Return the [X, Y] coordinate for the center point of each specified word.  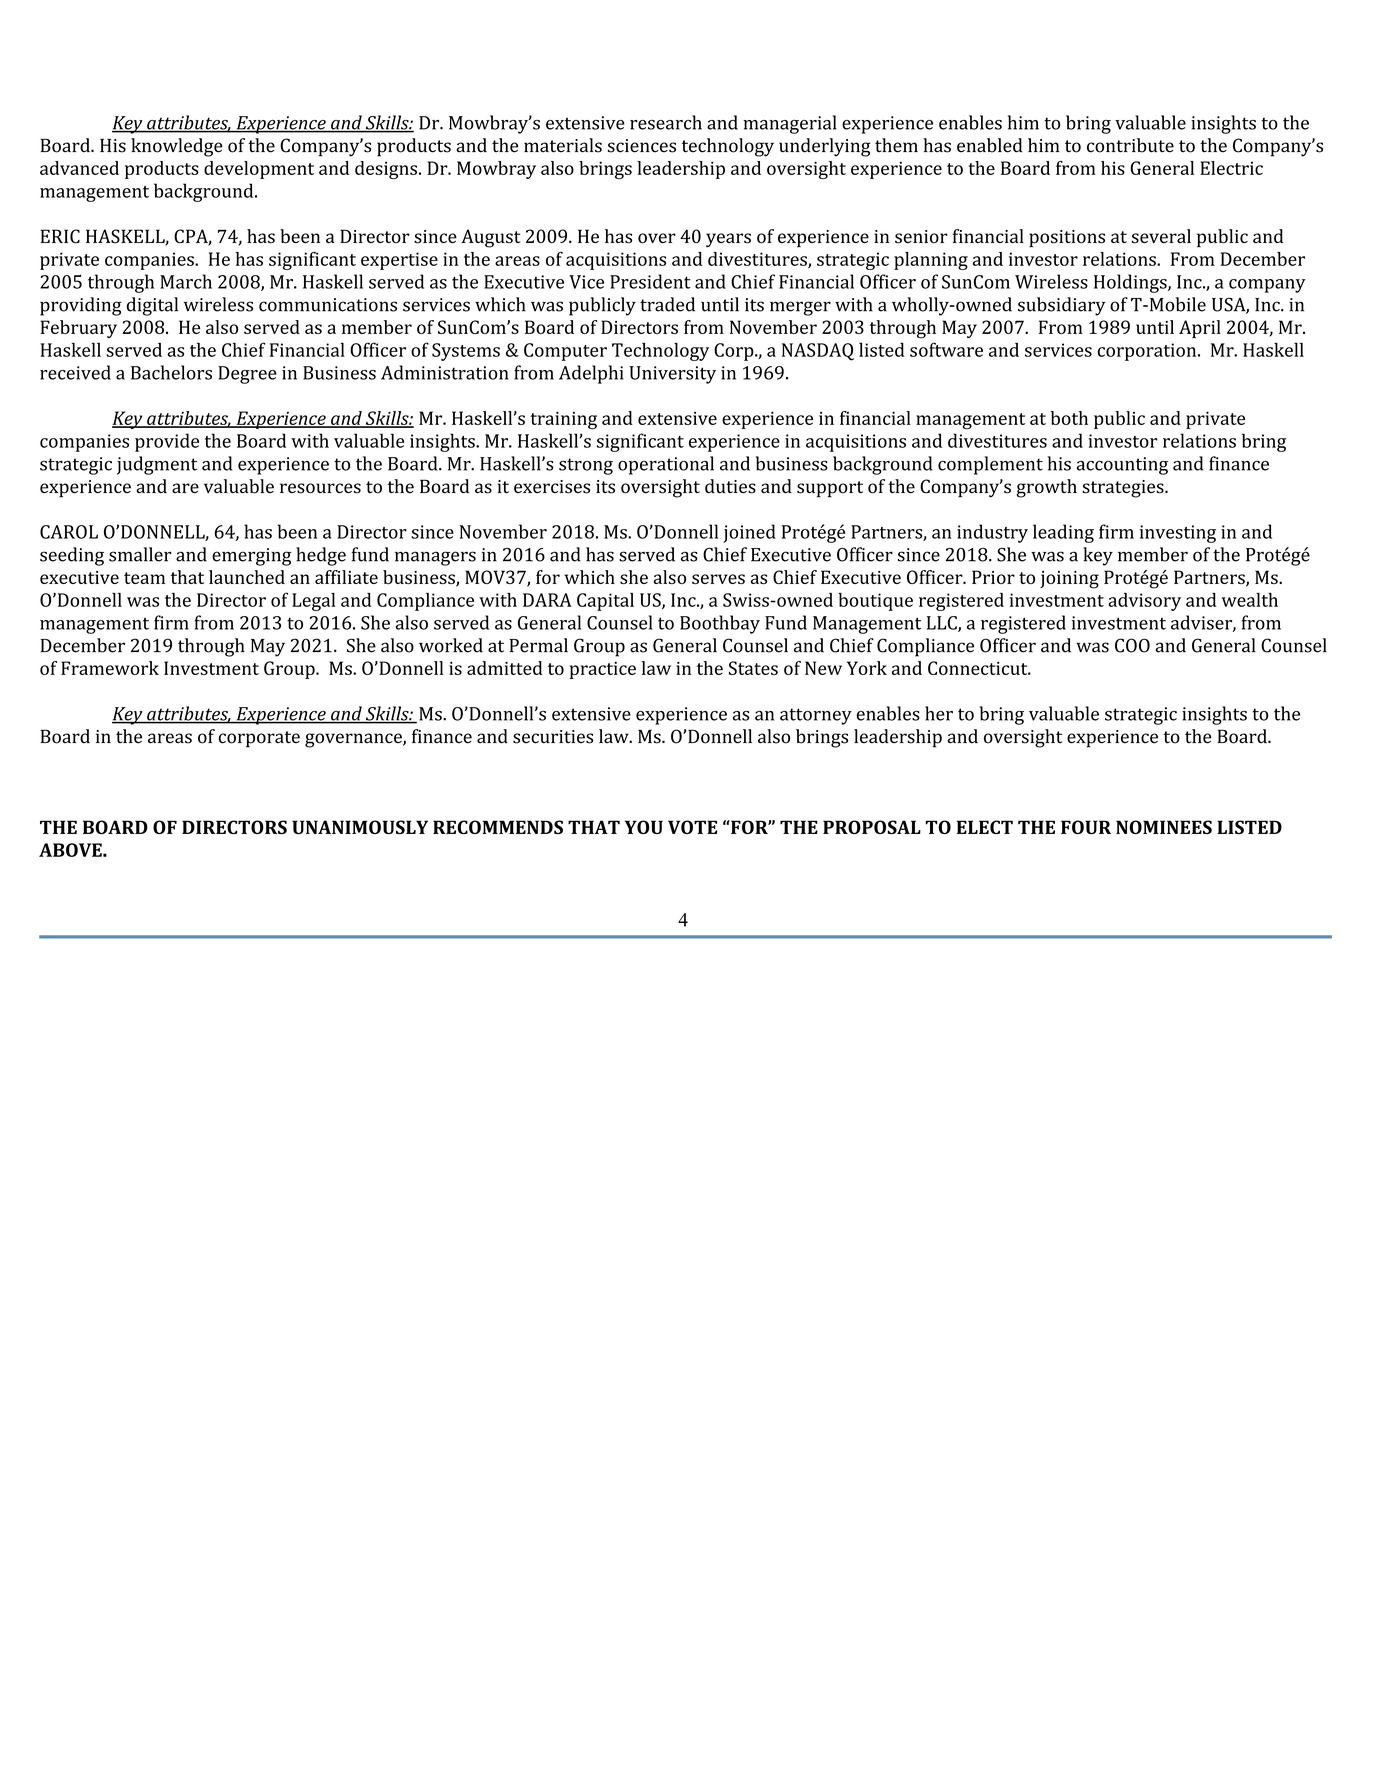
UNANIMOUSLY [360, 827]
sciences [642, 146]
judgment [157, 465]
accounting [1122, 466]
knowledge [177, 147]
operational [666, 465]
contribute [1130, 145]
